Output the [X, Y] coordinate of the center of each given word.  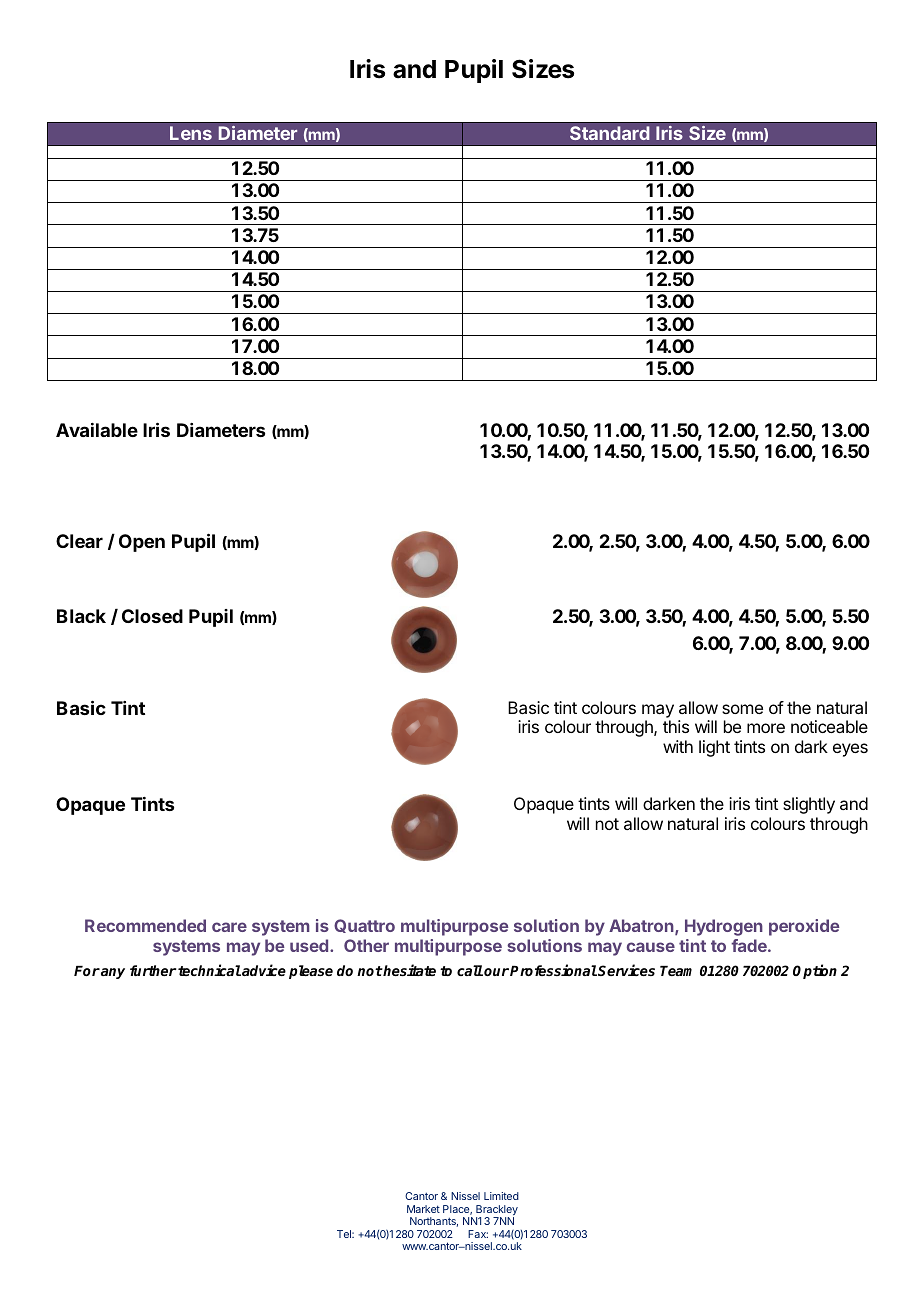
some [742, 709]
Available [97, 430]
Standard [610, 133]
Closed [152, 616]
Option [815, 971]
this [676, 726]
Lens [191, 133]
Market [423, 1209]
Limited [501, 1196]
